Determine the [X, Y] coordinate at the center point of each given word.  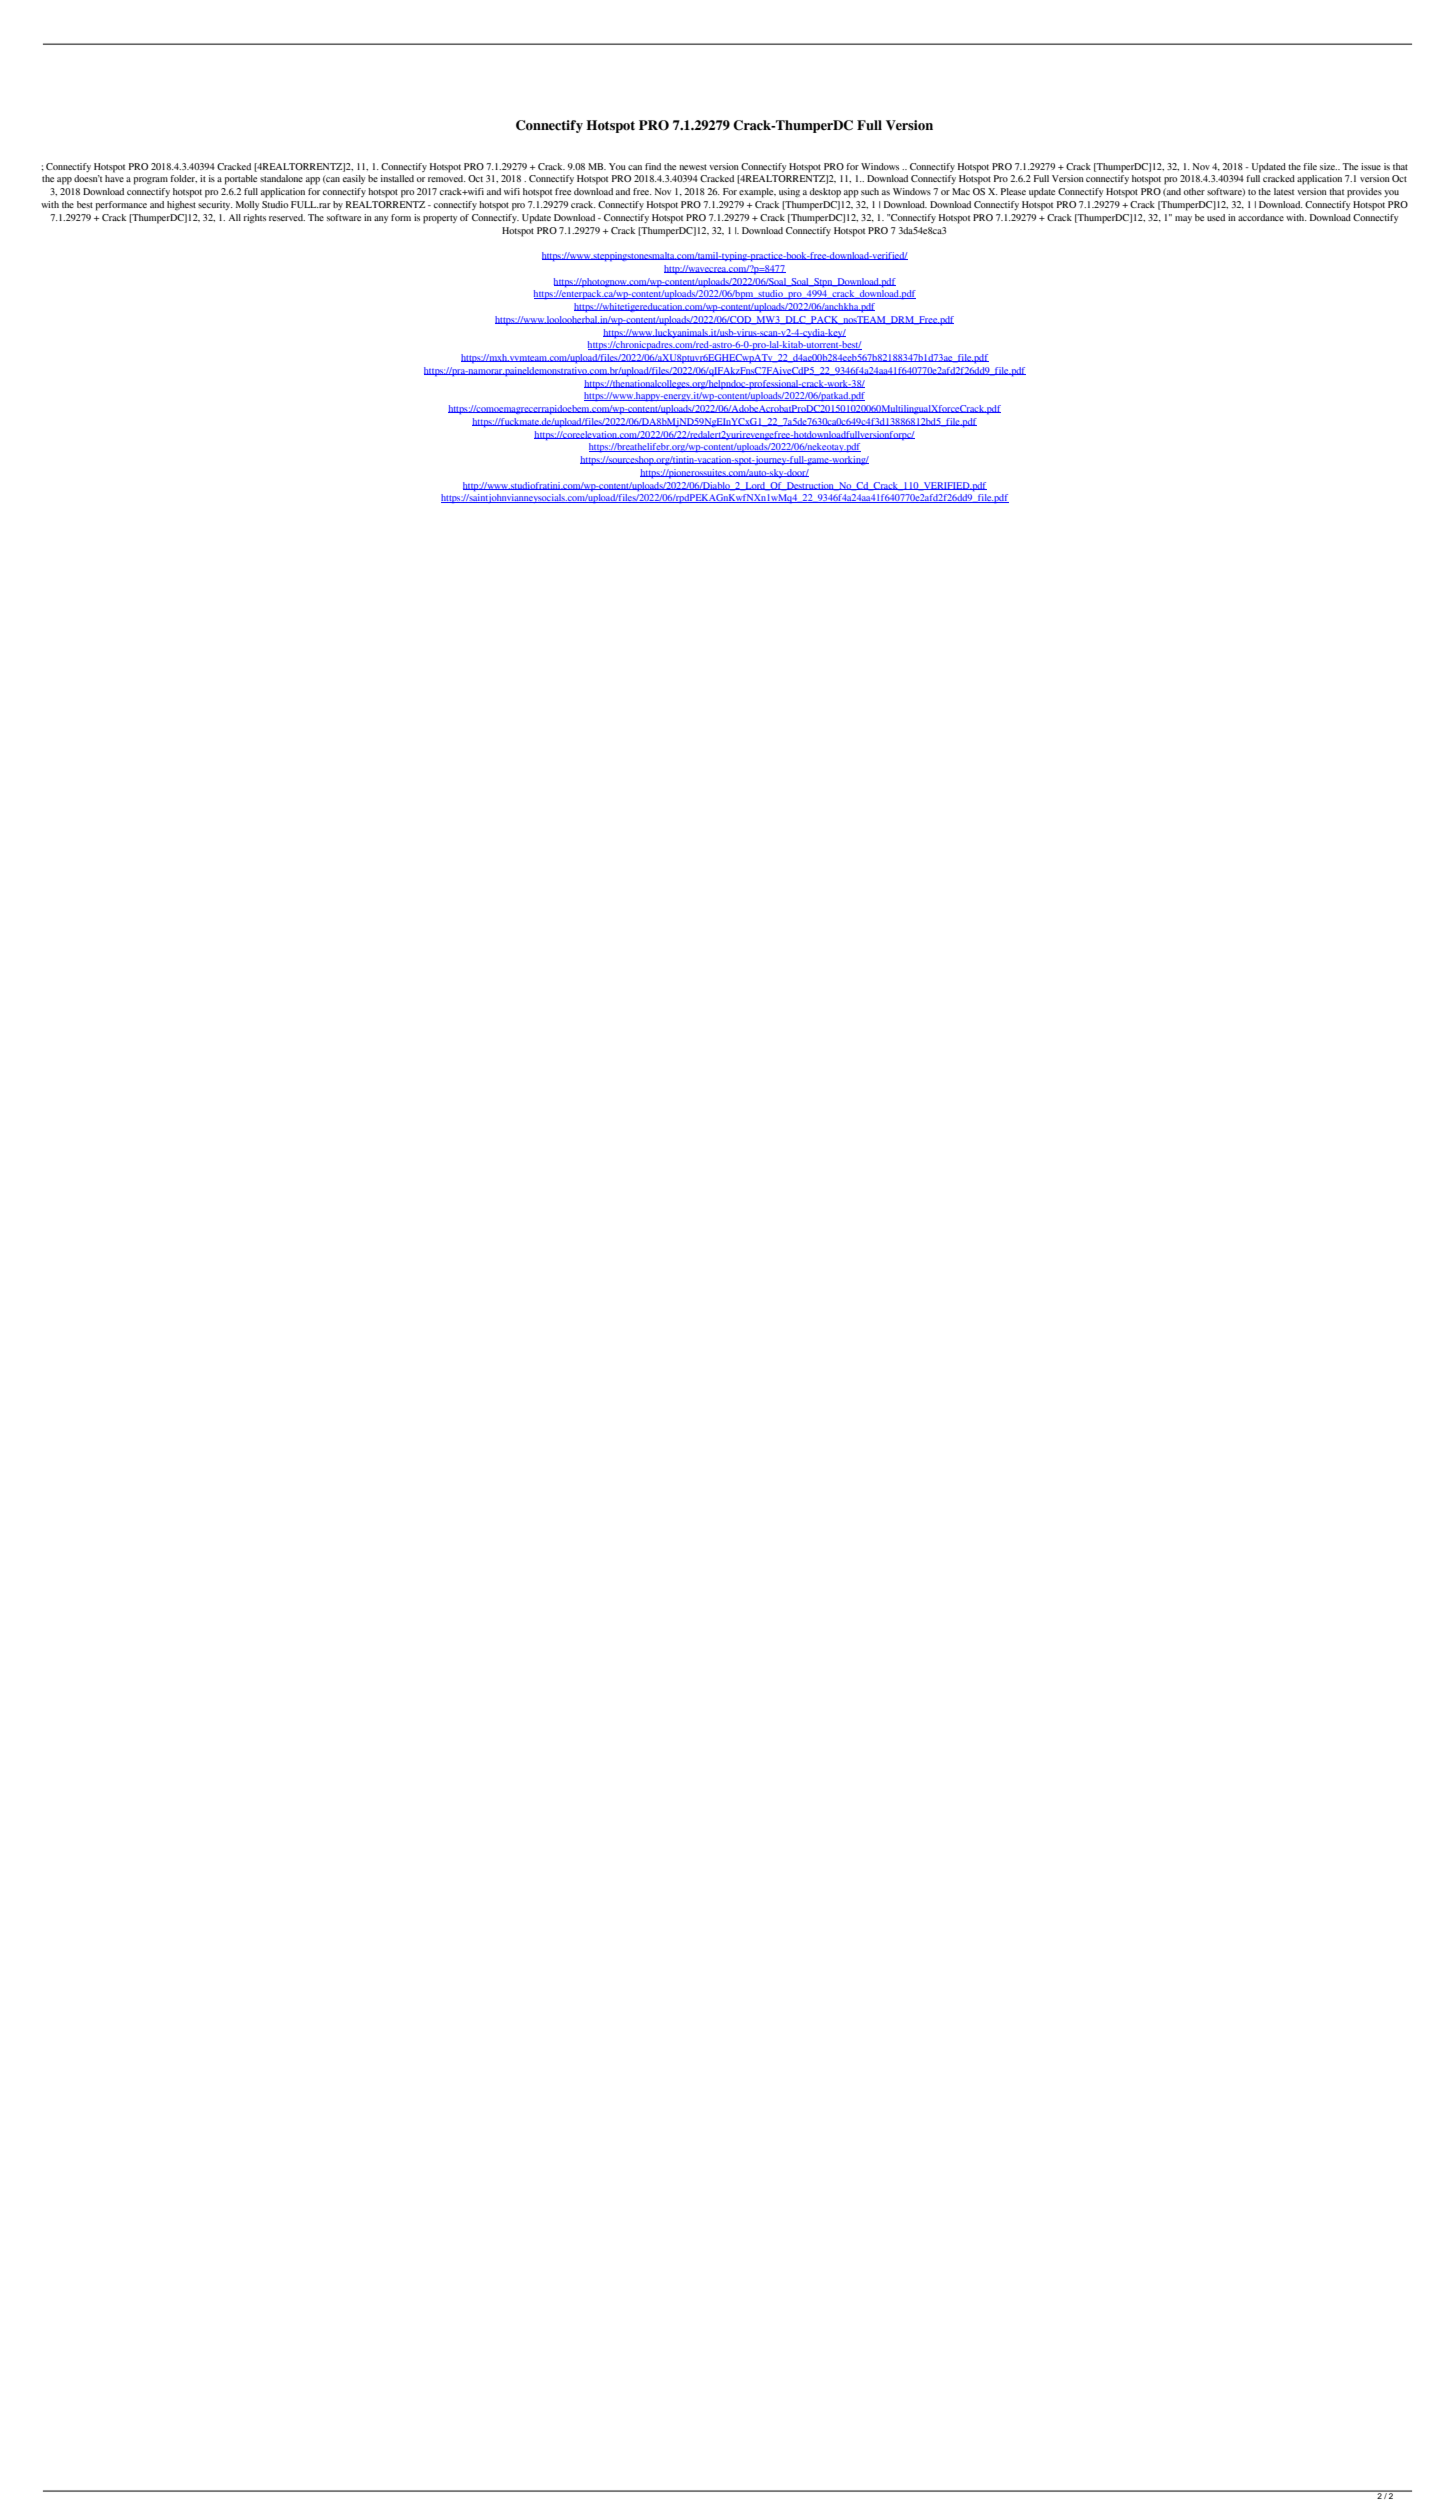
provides [1364, 193]
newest [693, 167]
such [870, 191]
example [757, 193]
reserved [287, 217]
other [1194, 191]
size [1328, 166]
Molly [247, 205]
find [653, 166]
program [151, 181]
